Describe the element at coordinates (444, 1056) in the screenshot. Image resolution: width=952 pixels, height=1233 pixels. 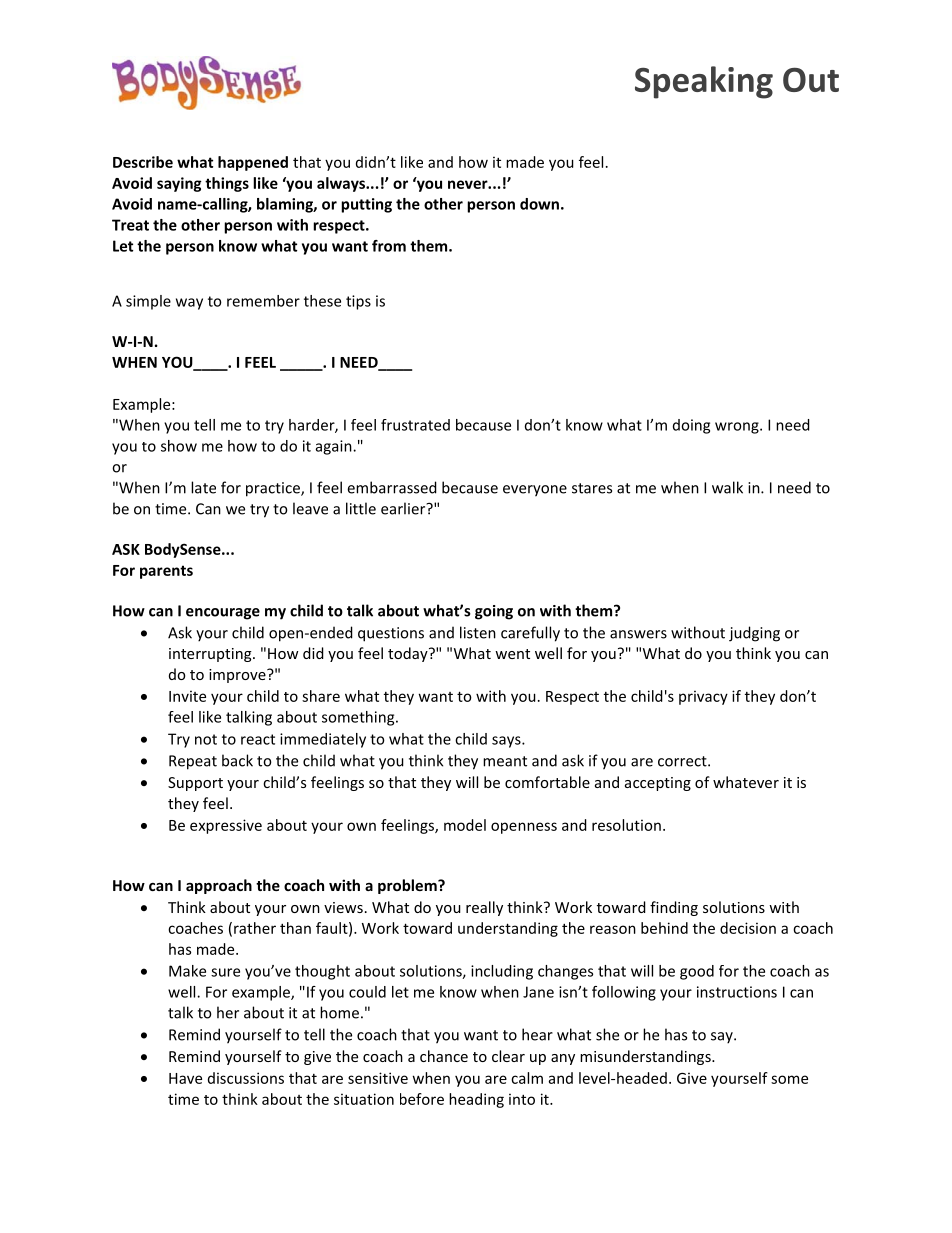
I see `chance` at that location.
